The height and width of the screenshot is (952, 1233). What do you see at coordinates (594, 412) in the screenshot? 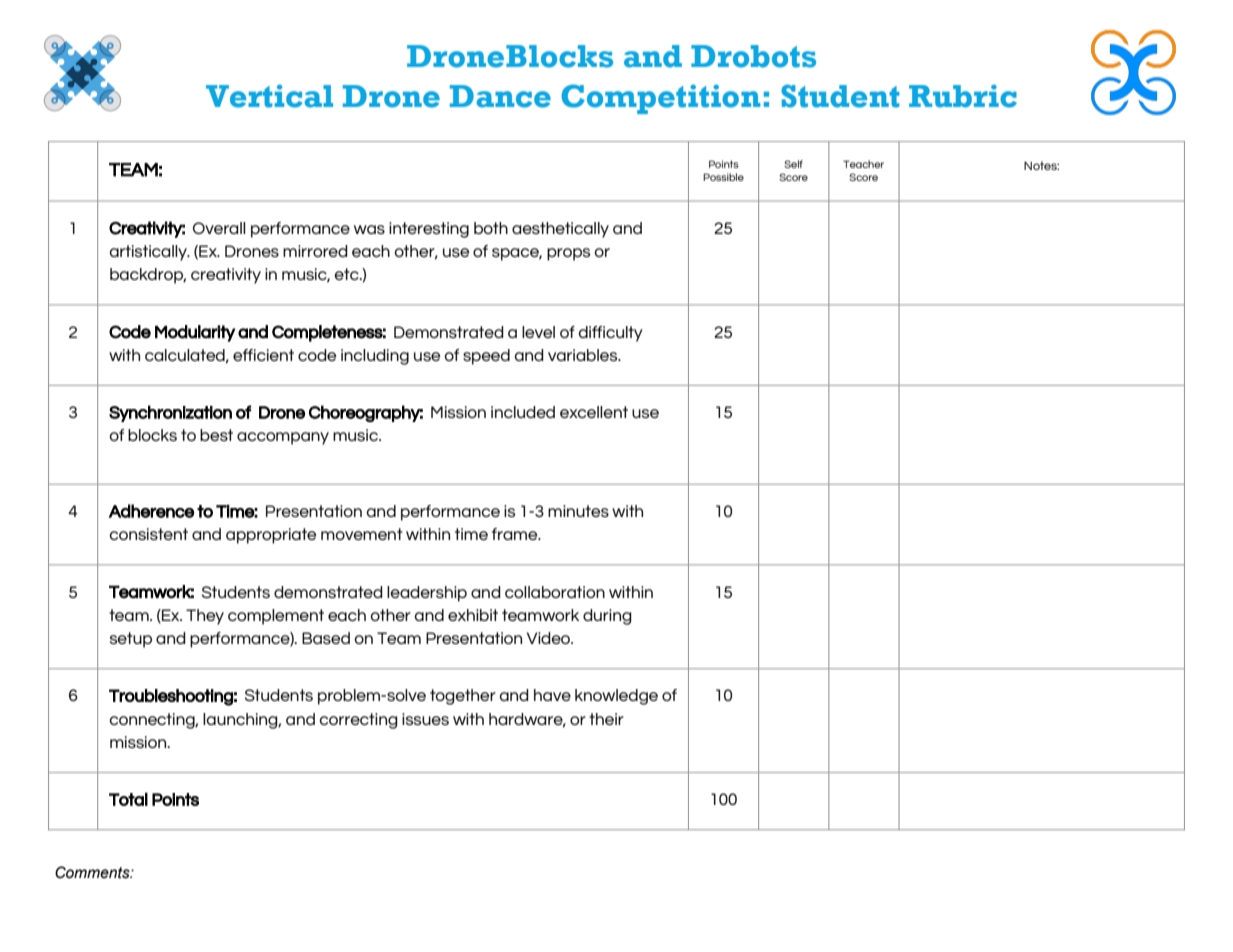
I see `excellent` at bounding box center [594, 412].
